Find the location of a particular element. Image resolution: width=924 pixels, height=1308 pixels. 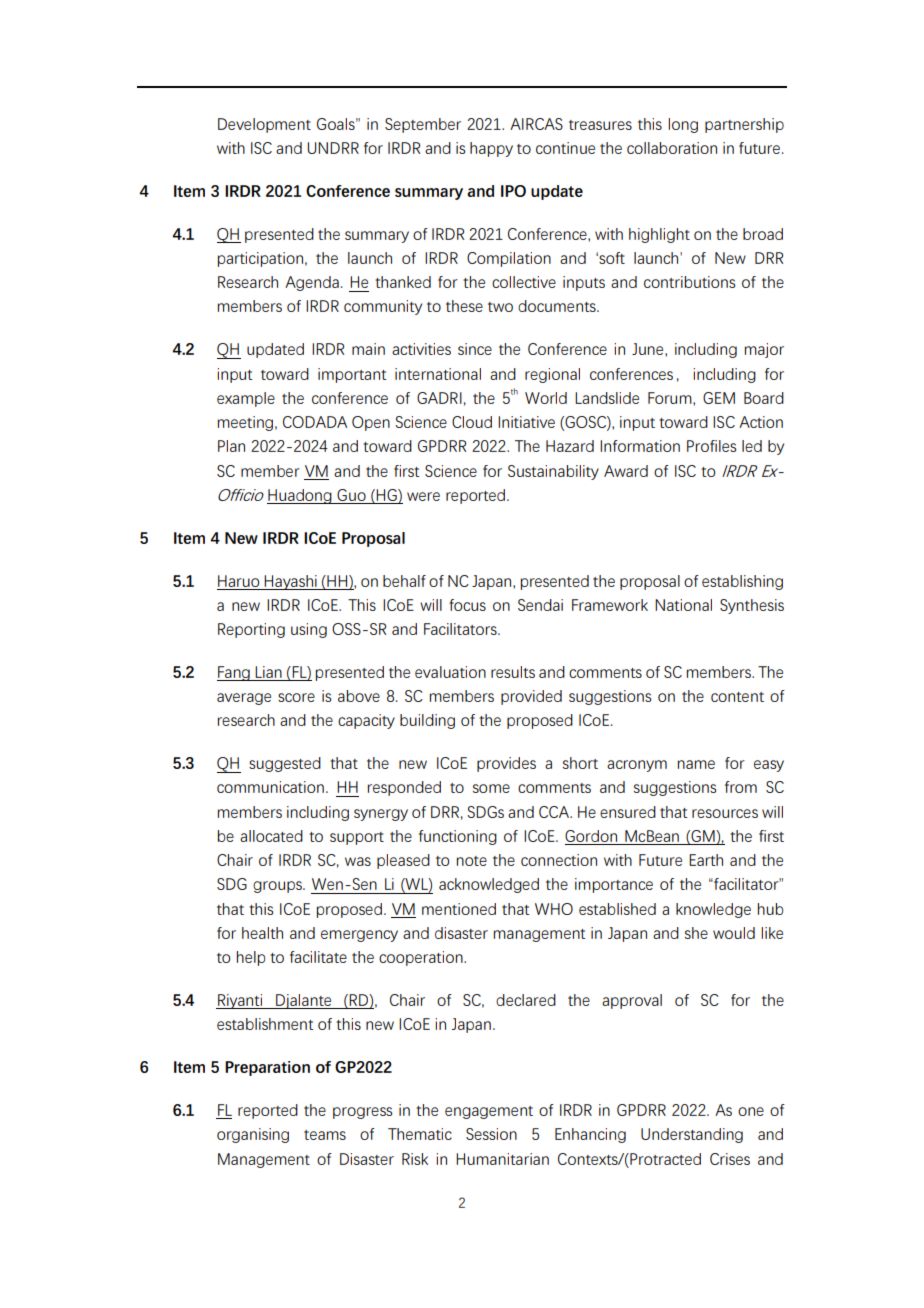

facilitate is located at coordinates (318, 957).
